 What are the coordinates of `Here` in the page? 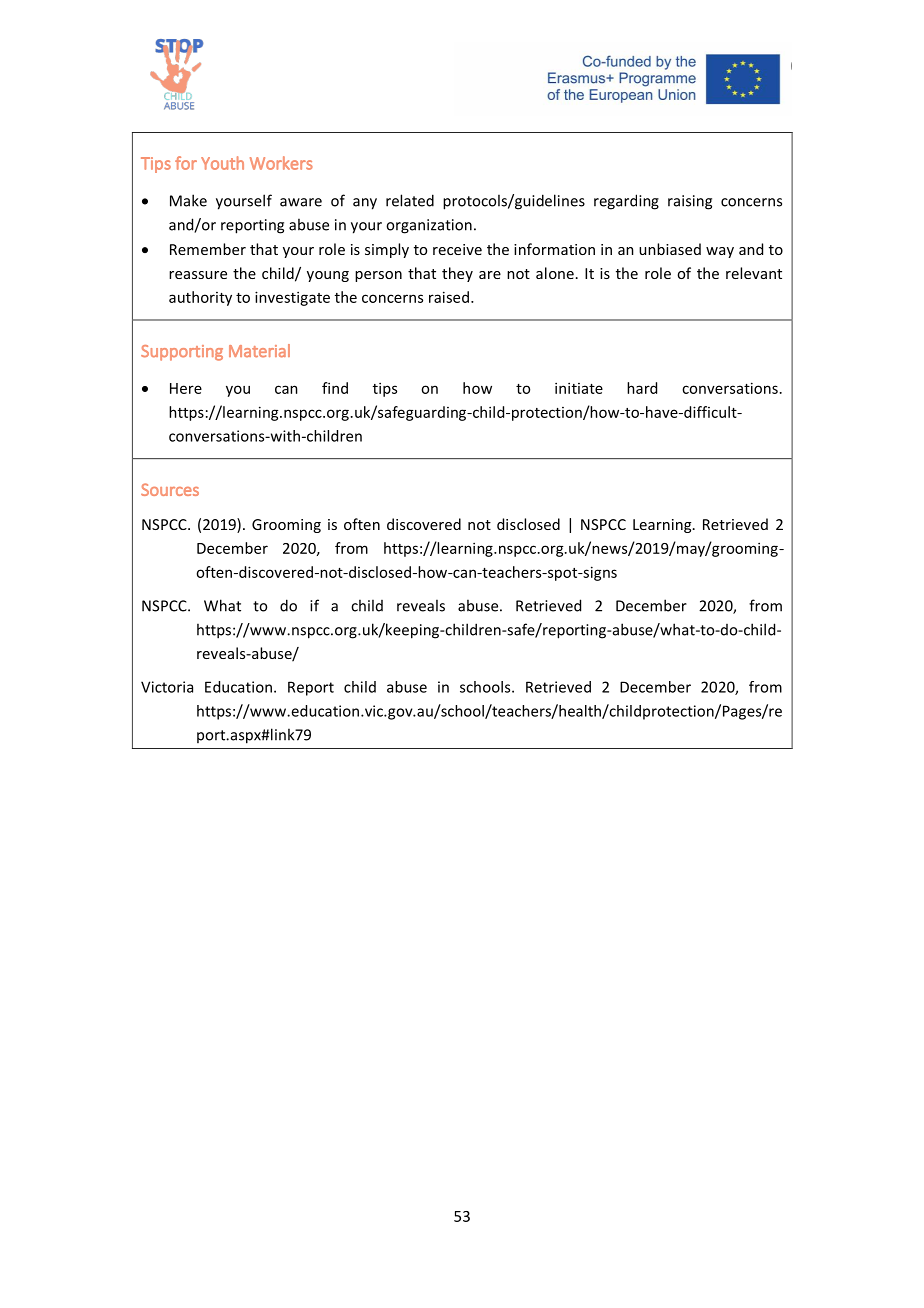 It's located at (186, 388).
